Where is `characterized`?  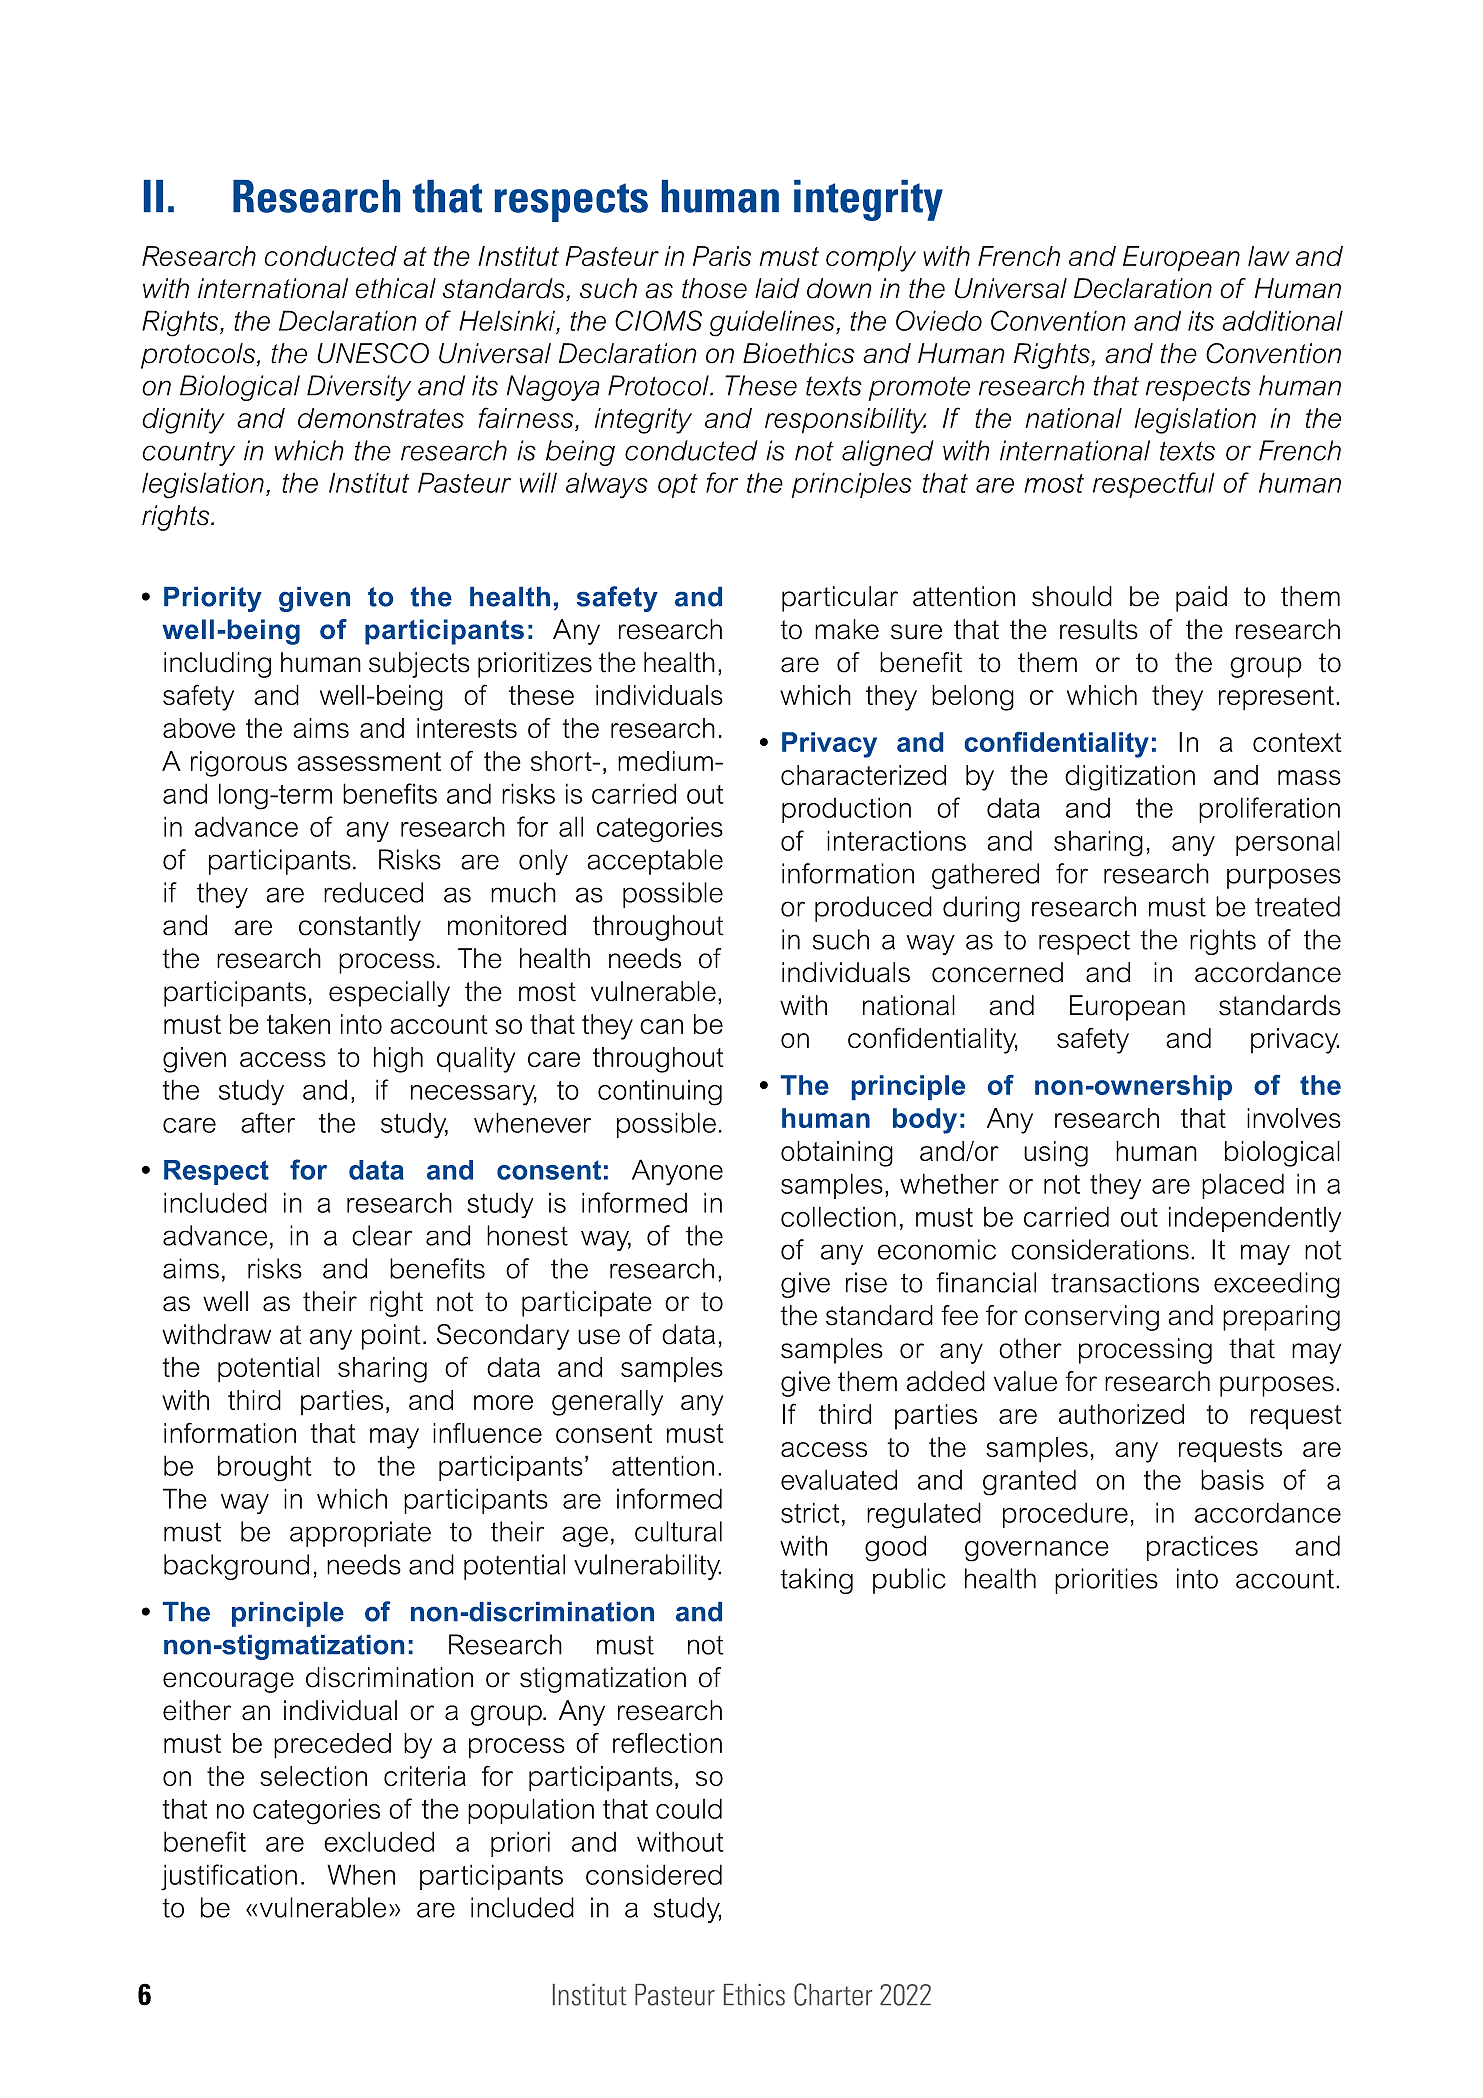 characterized is located at coordinates (863, 775).
